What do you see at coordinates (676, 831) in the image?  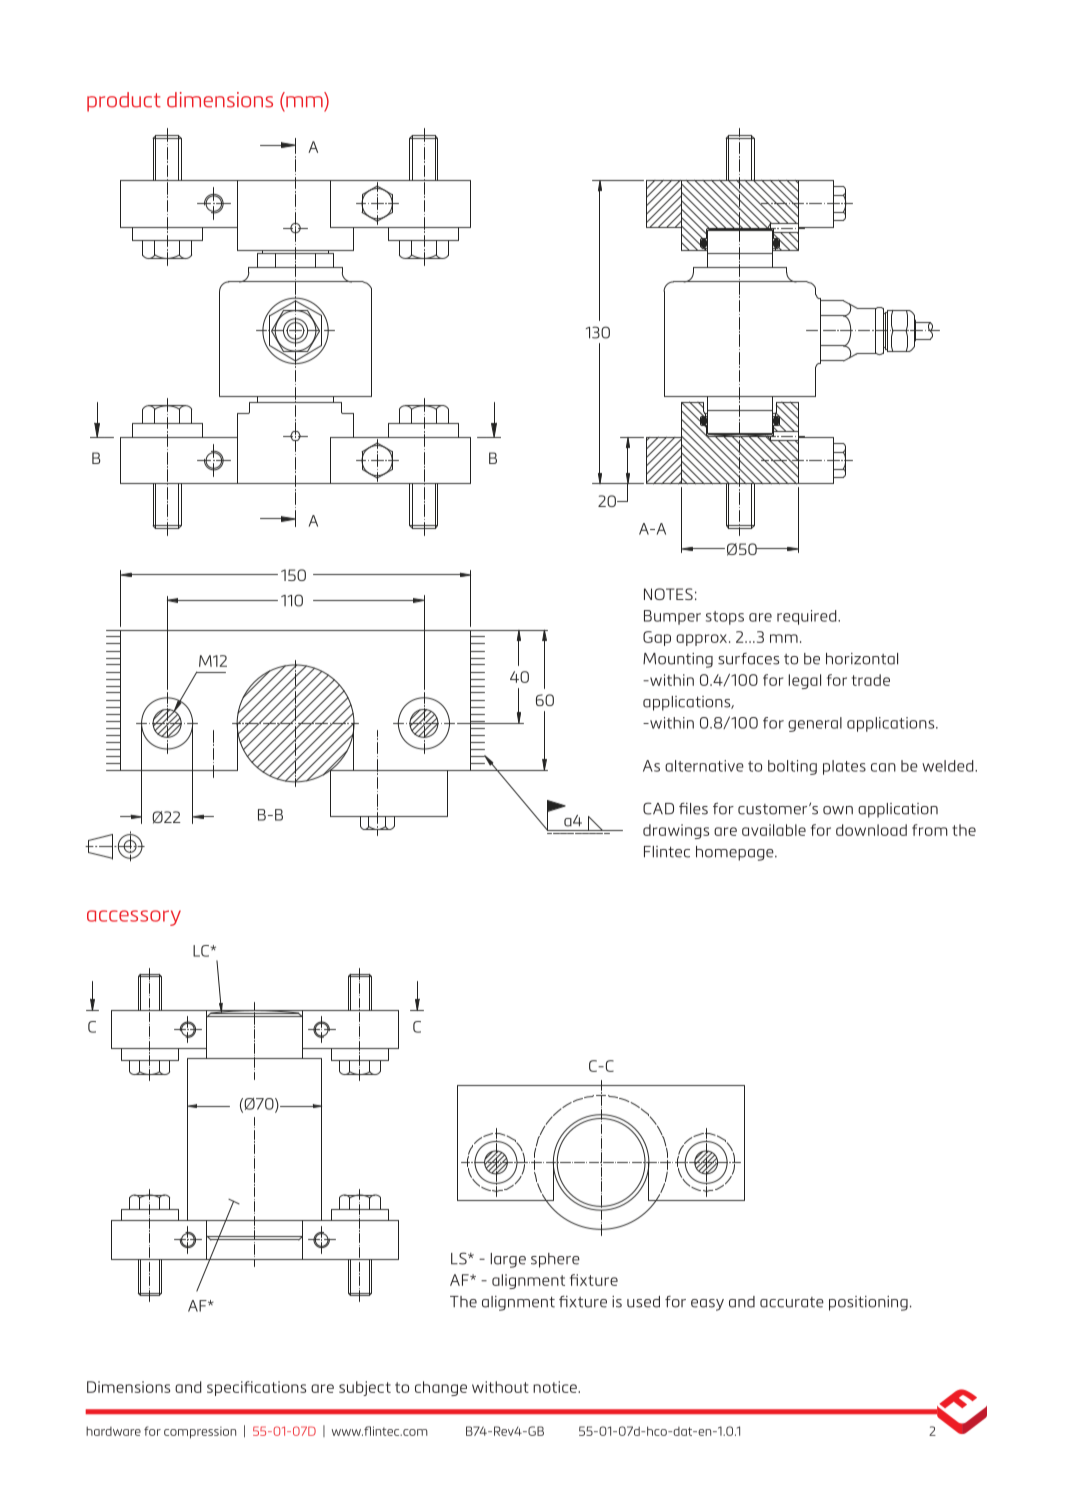 I see `drawings` at bounding box center [676, 831].
